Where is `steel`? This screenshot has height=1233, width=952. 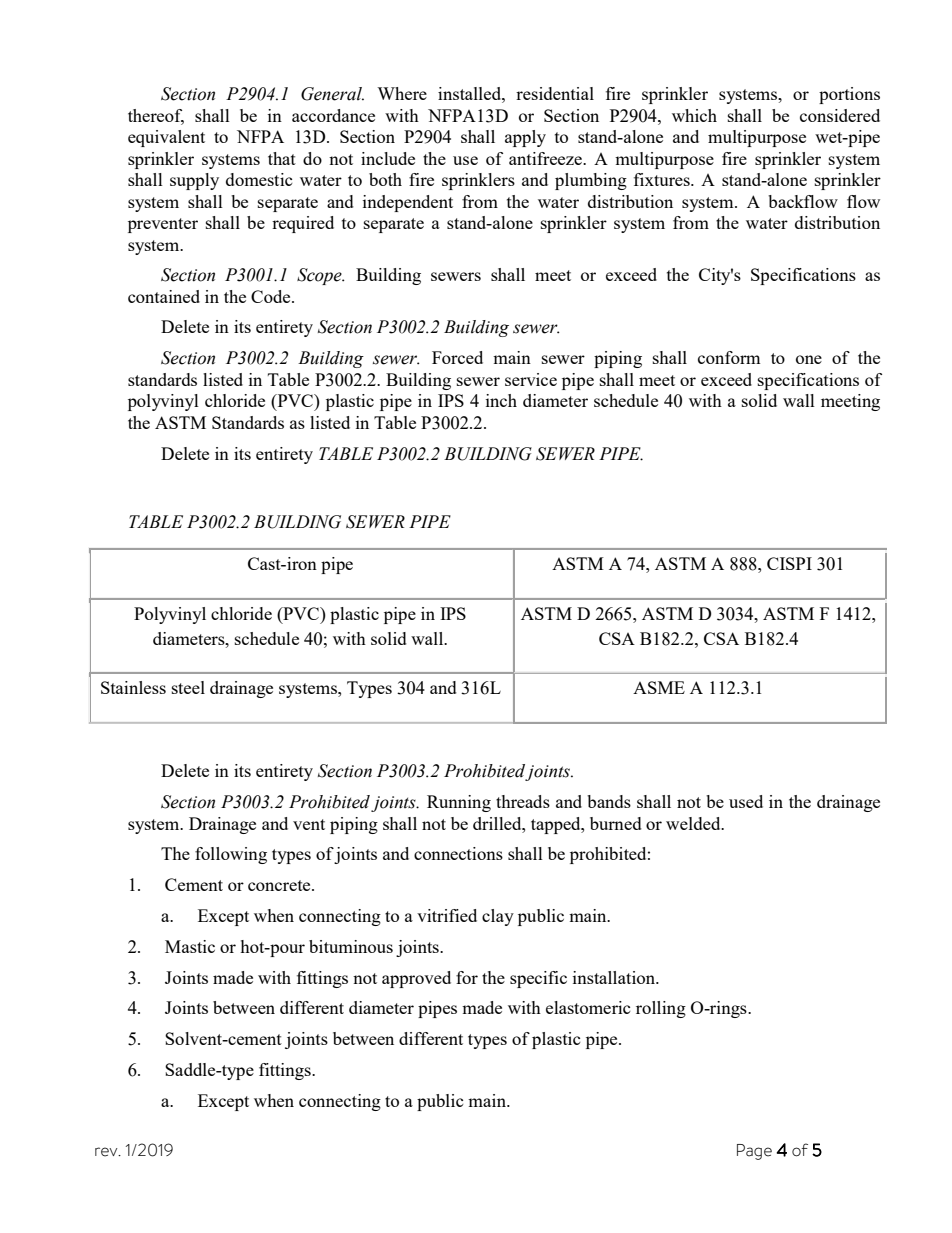 steel is located at coordinates (188, 687).
